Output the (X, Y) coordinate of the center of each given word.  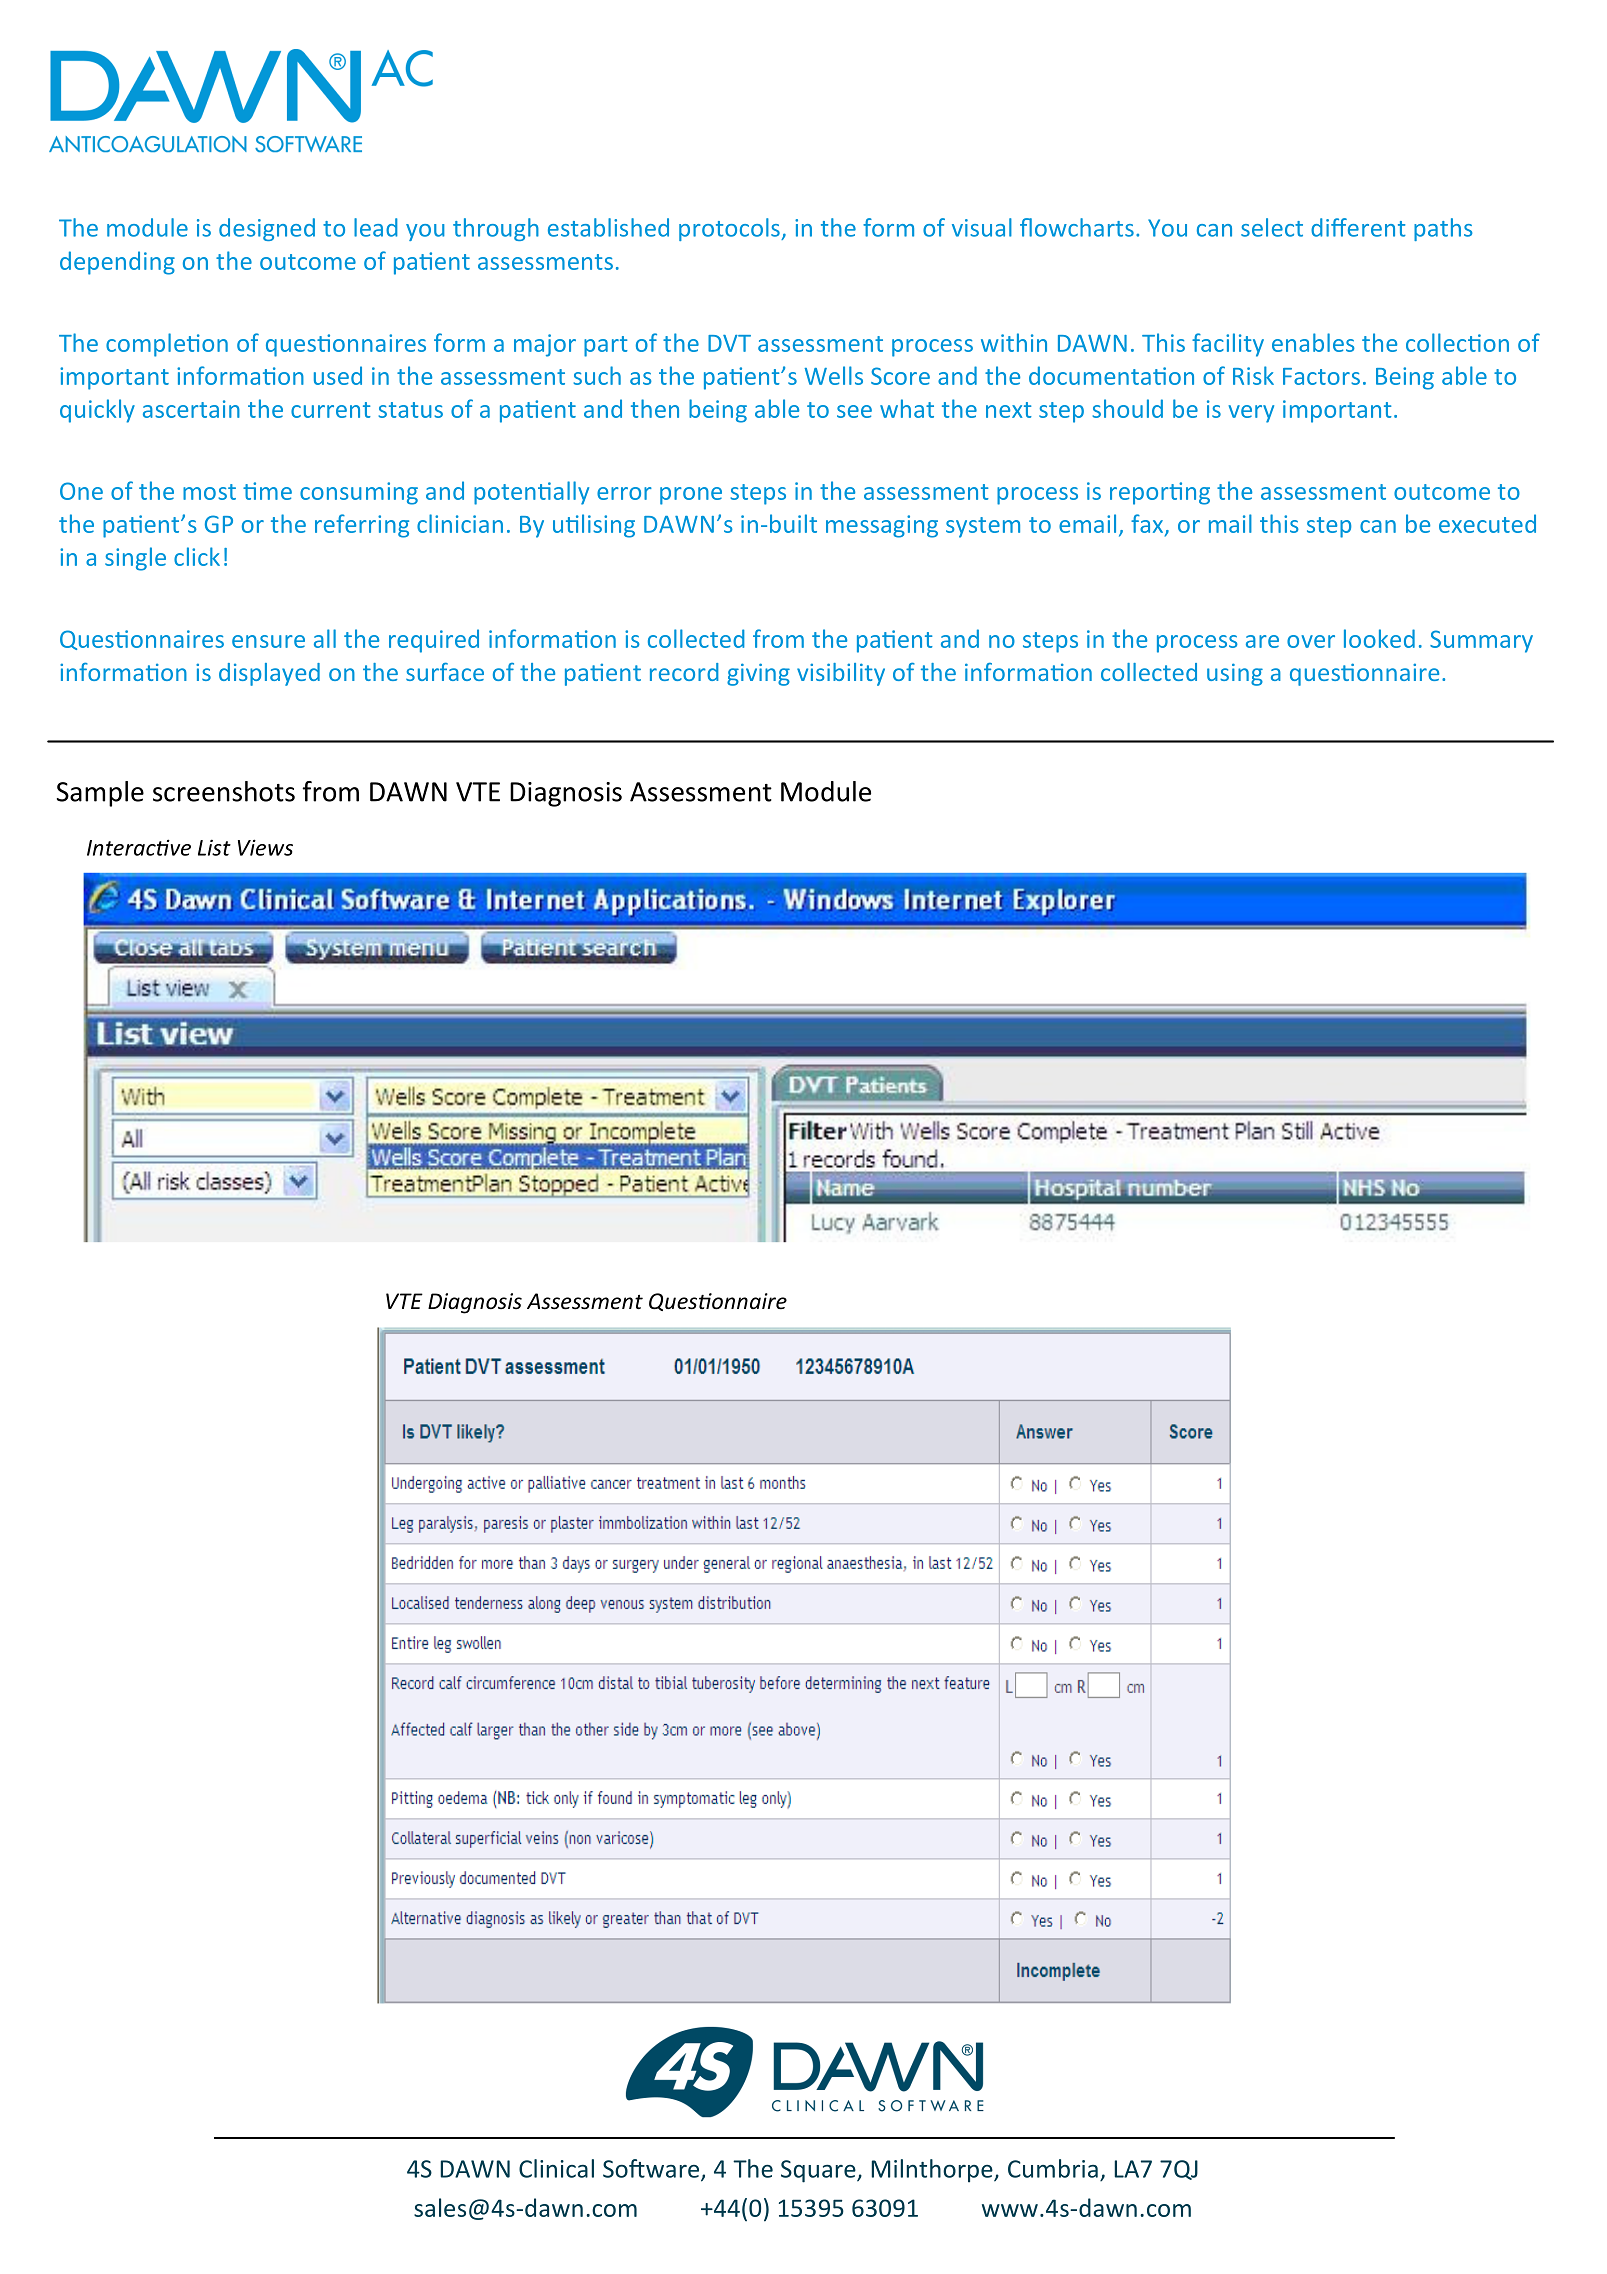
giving (758, 674)
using (1235, 674)
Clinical (556, 2168)
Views (265, 847)
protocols (730, 229)
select (1272, 227)
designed (267, 229)
